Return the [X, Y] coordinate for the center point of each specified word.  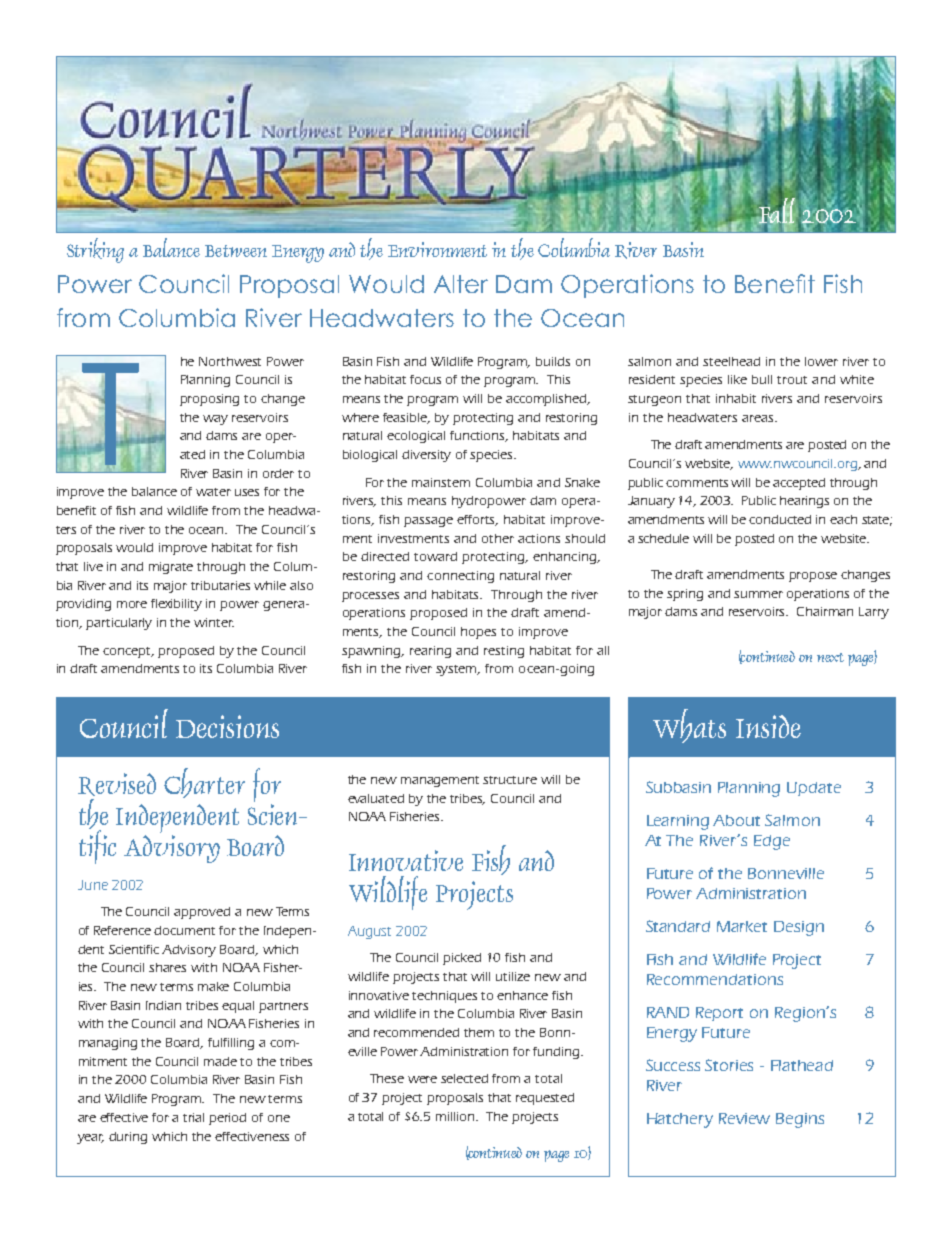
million [456, 1116]
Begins [800, 1120]
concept [128, 652]
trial [193, 1117]
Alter [461, 284]
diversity [426, 456]
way [215, 420]
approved [202, 913]
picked [462, 959]
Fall [776, 211]
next [830, 657]
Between [236, 251]
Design [799, 928]
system [458, 670]
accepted [799, 484]
